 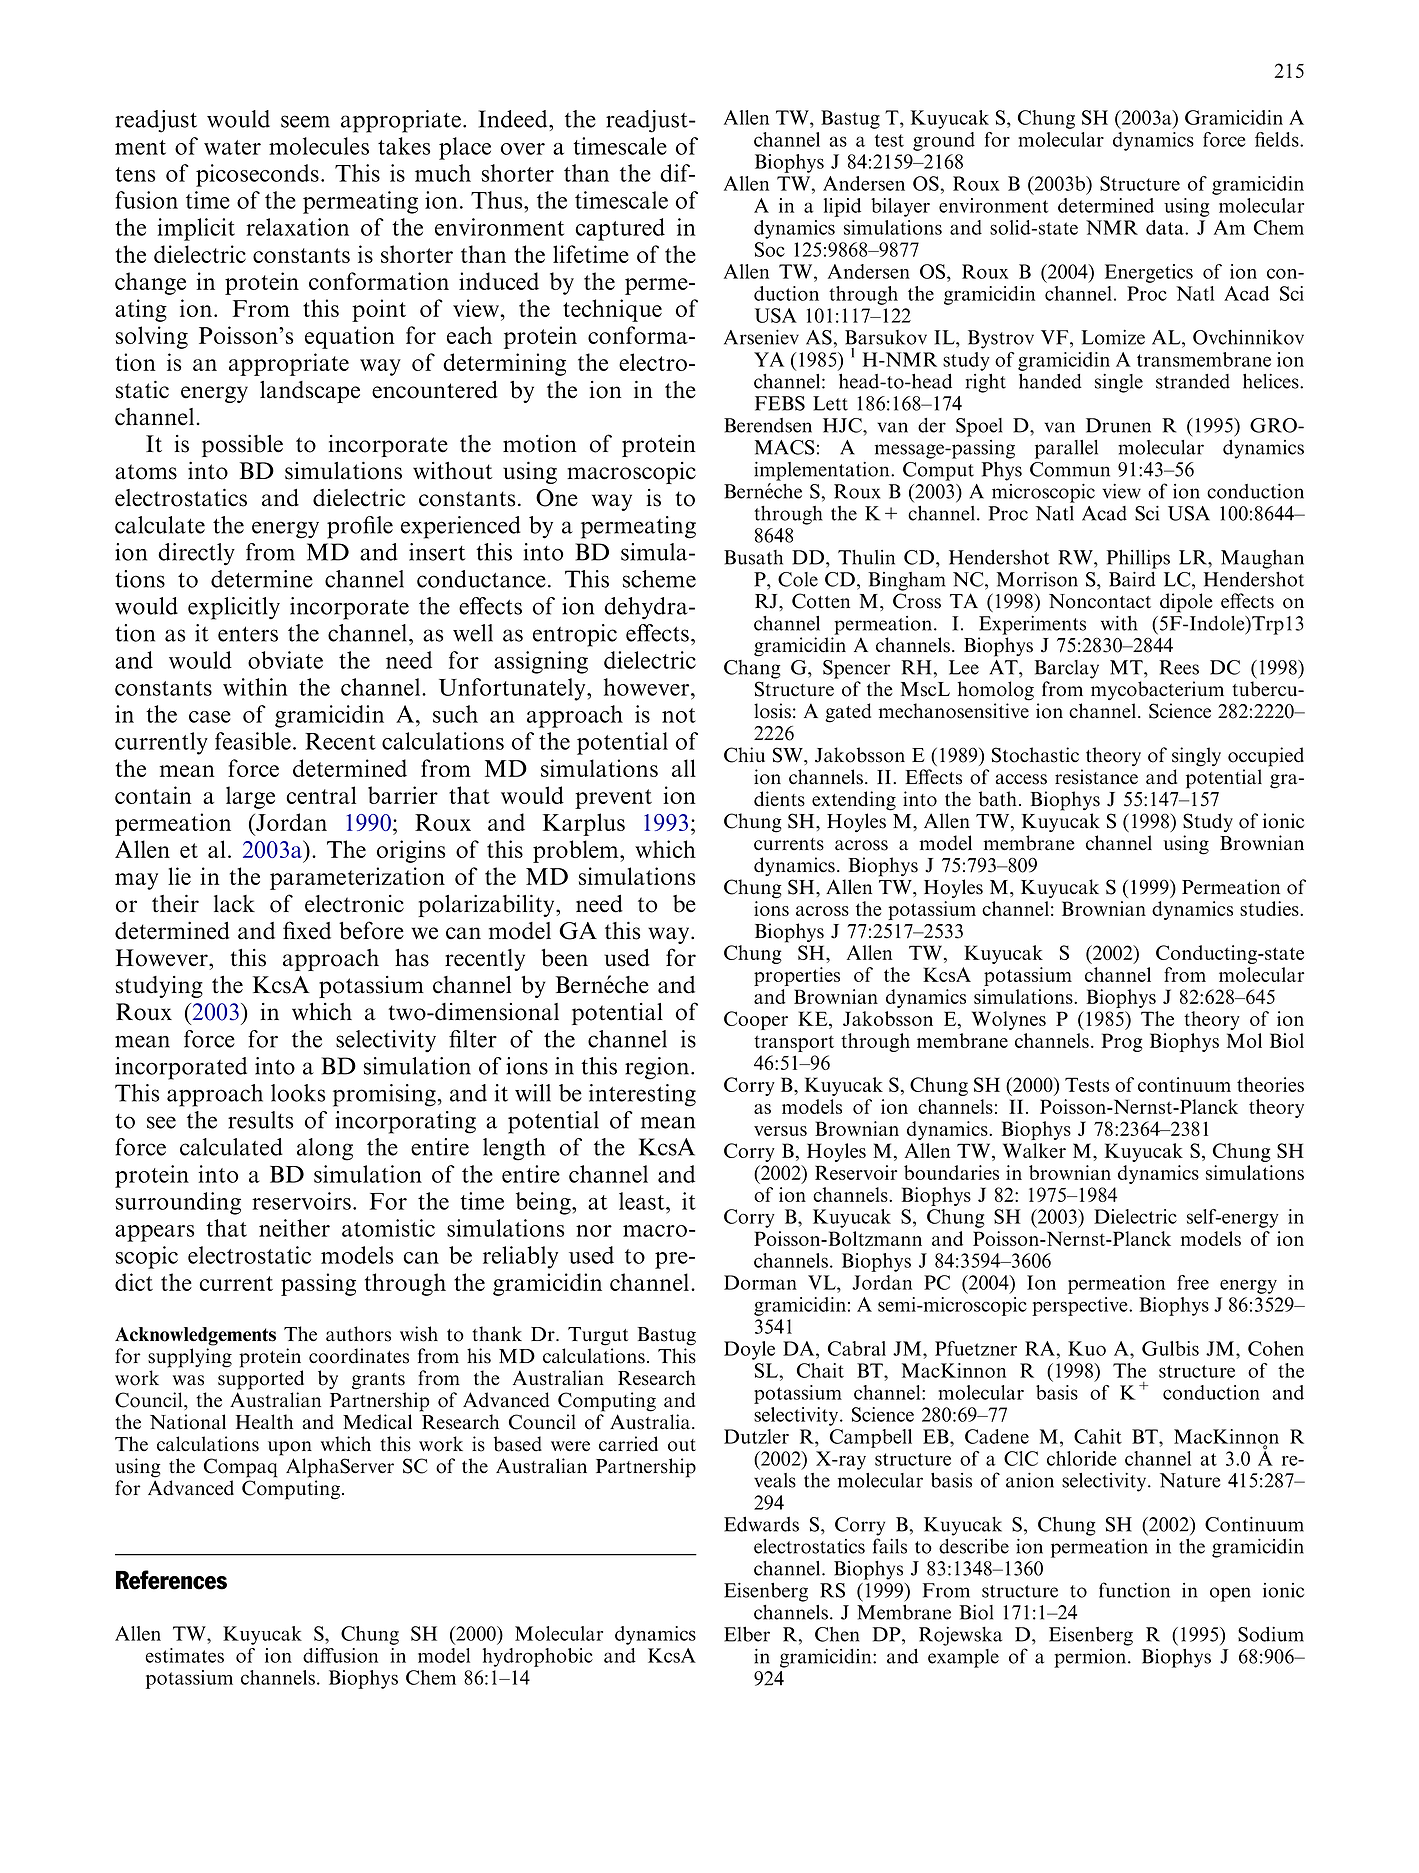 I want to click on data, so click(x=1166, y=227).
